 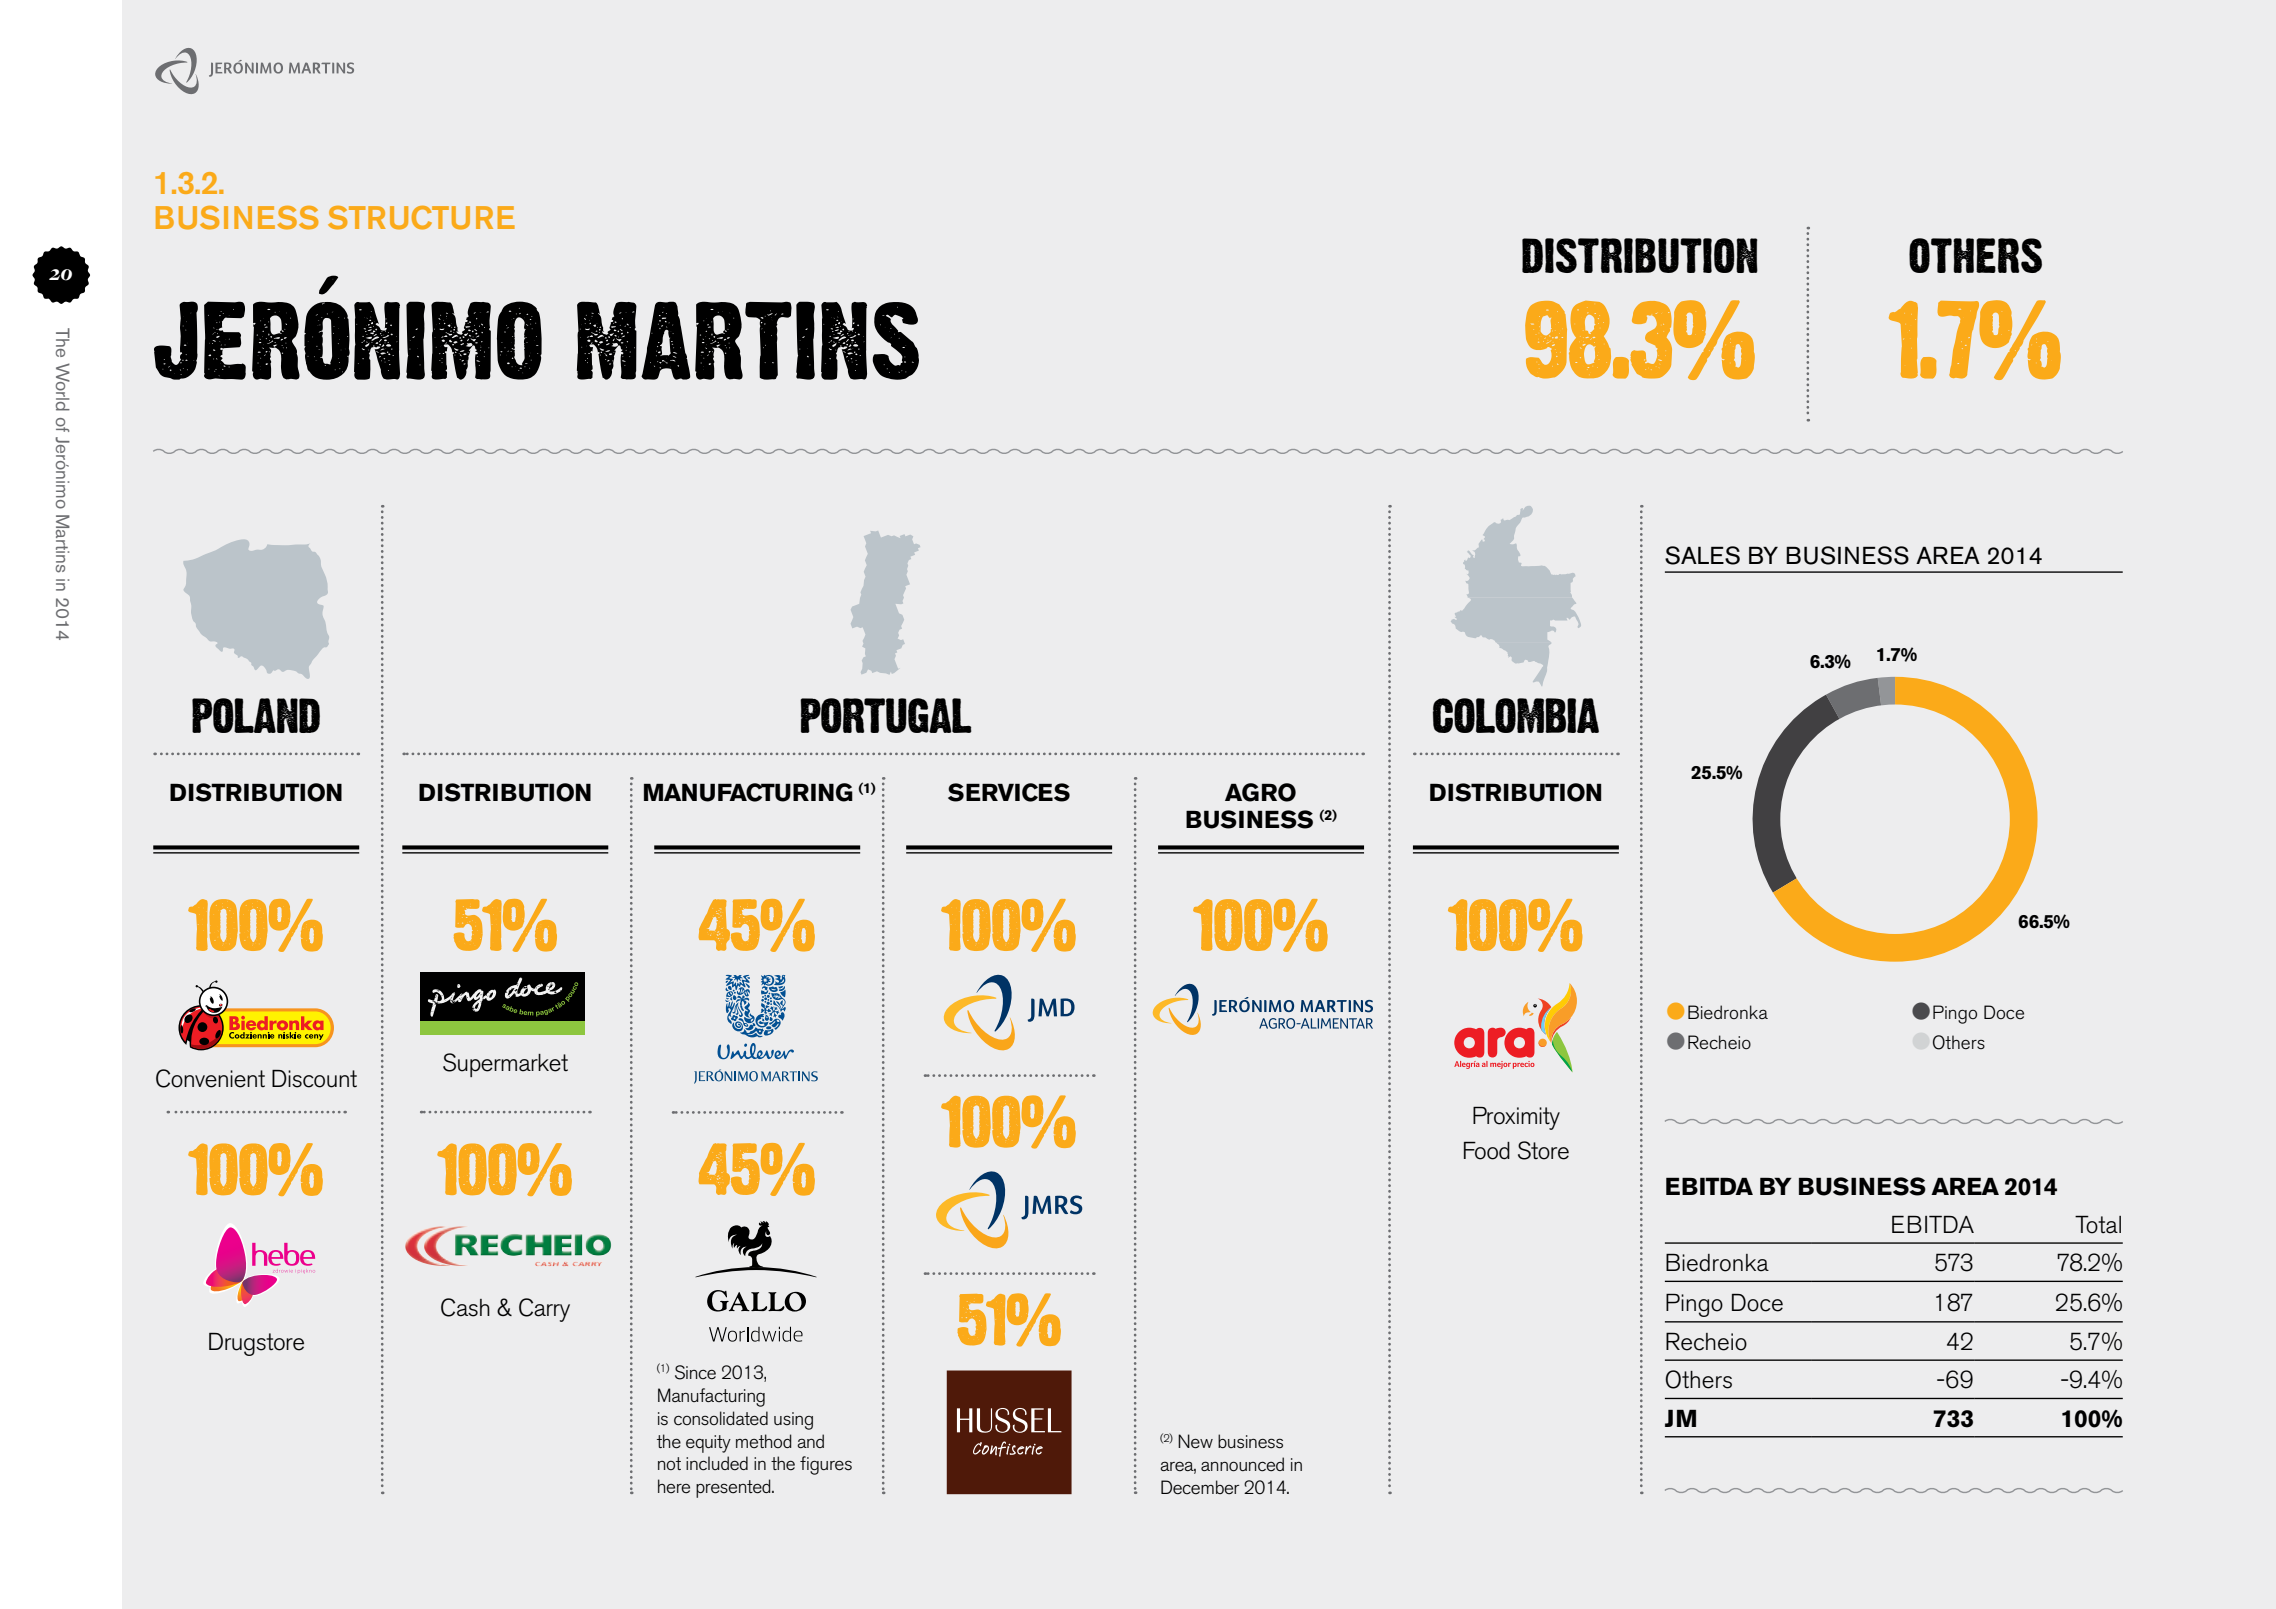 What do you see at coordinates (1702, 555) in the screenshot?
I see `Sales` at bounding box center [1702, 555].
